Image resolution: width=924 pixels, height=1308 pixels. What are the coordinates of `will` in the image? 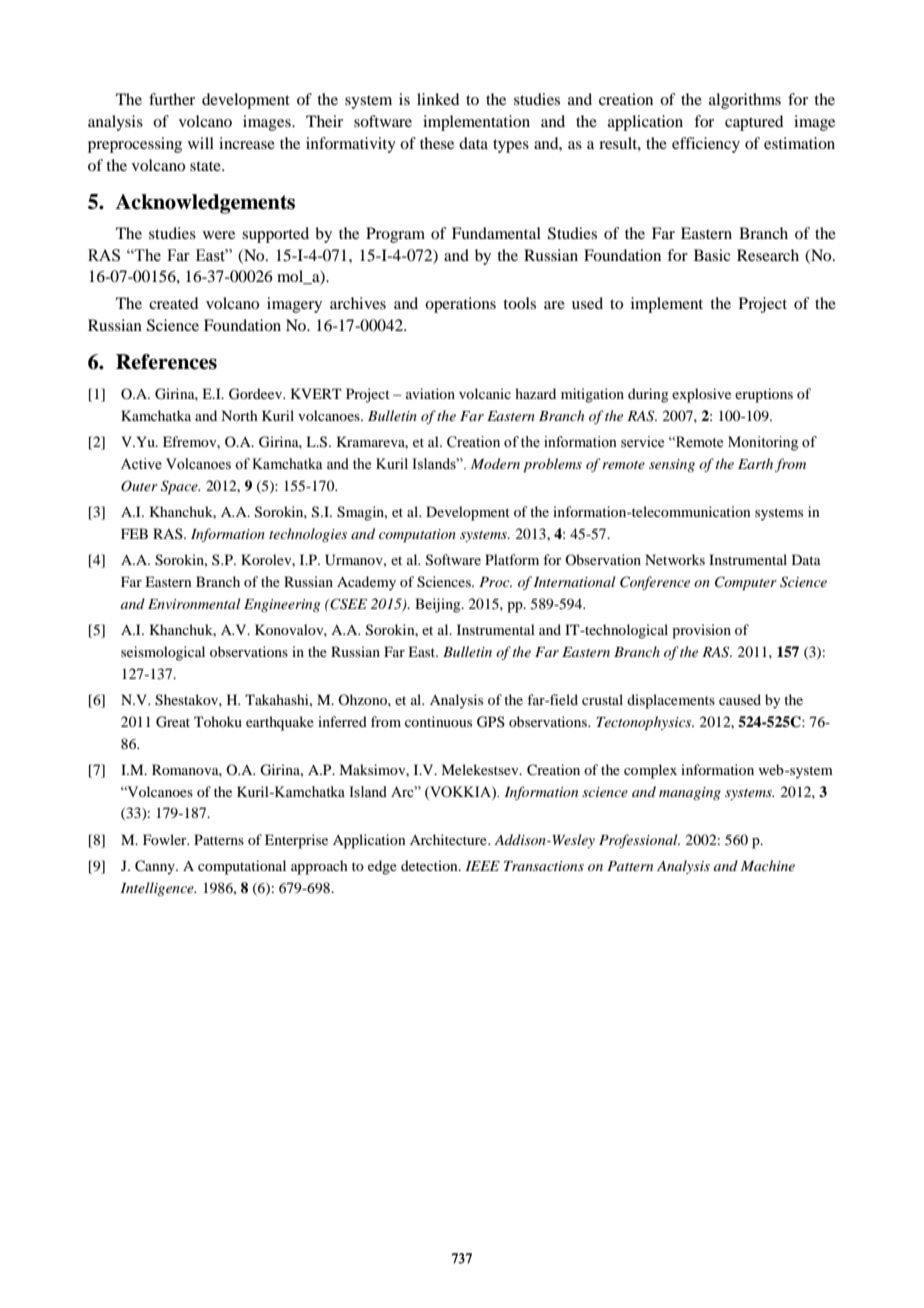 It's located at (201, 143).
